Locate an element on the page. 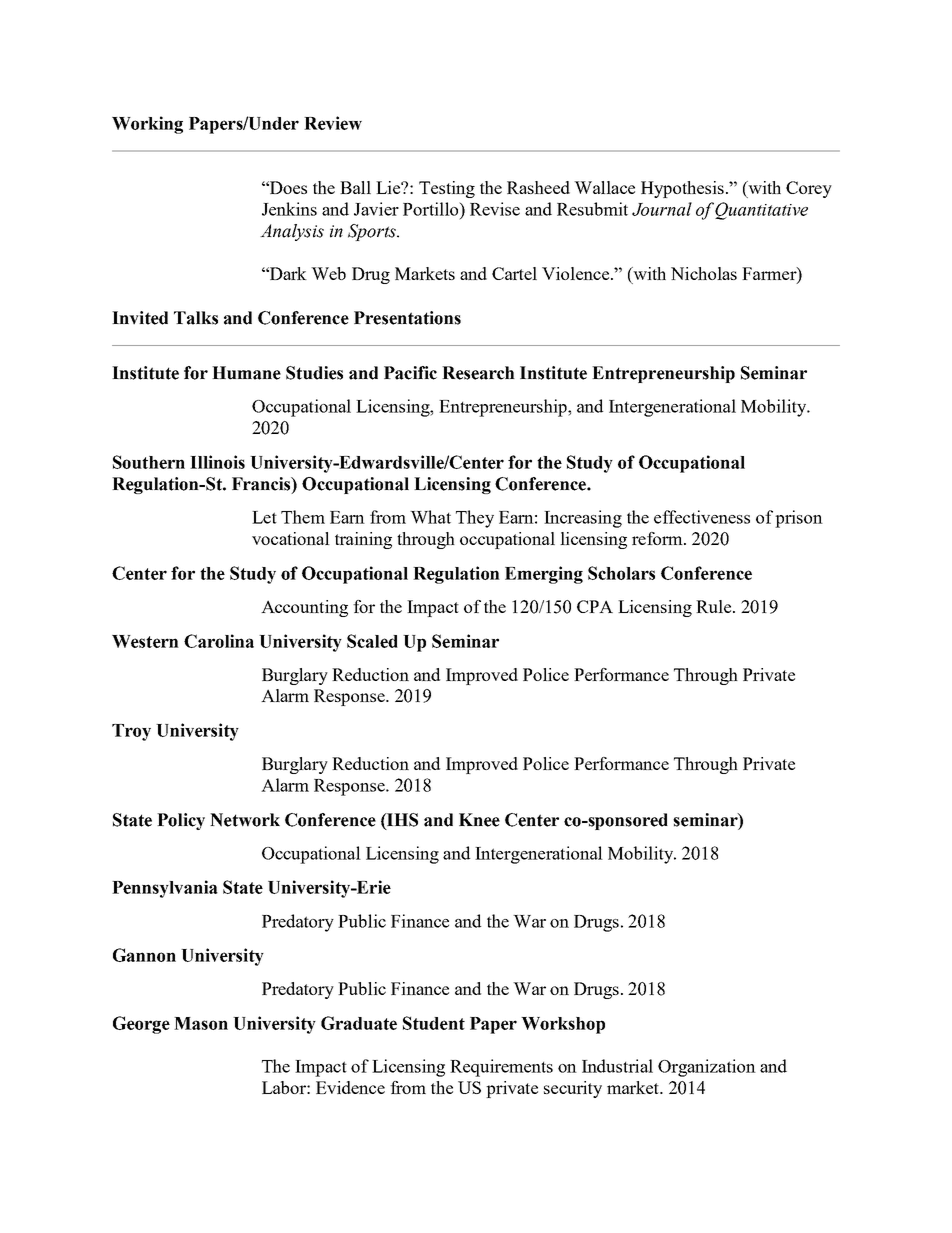 Image resolution: width=952 pixels, height=1233 pixels. Hypothesis is located at coordinates (682, 189).
